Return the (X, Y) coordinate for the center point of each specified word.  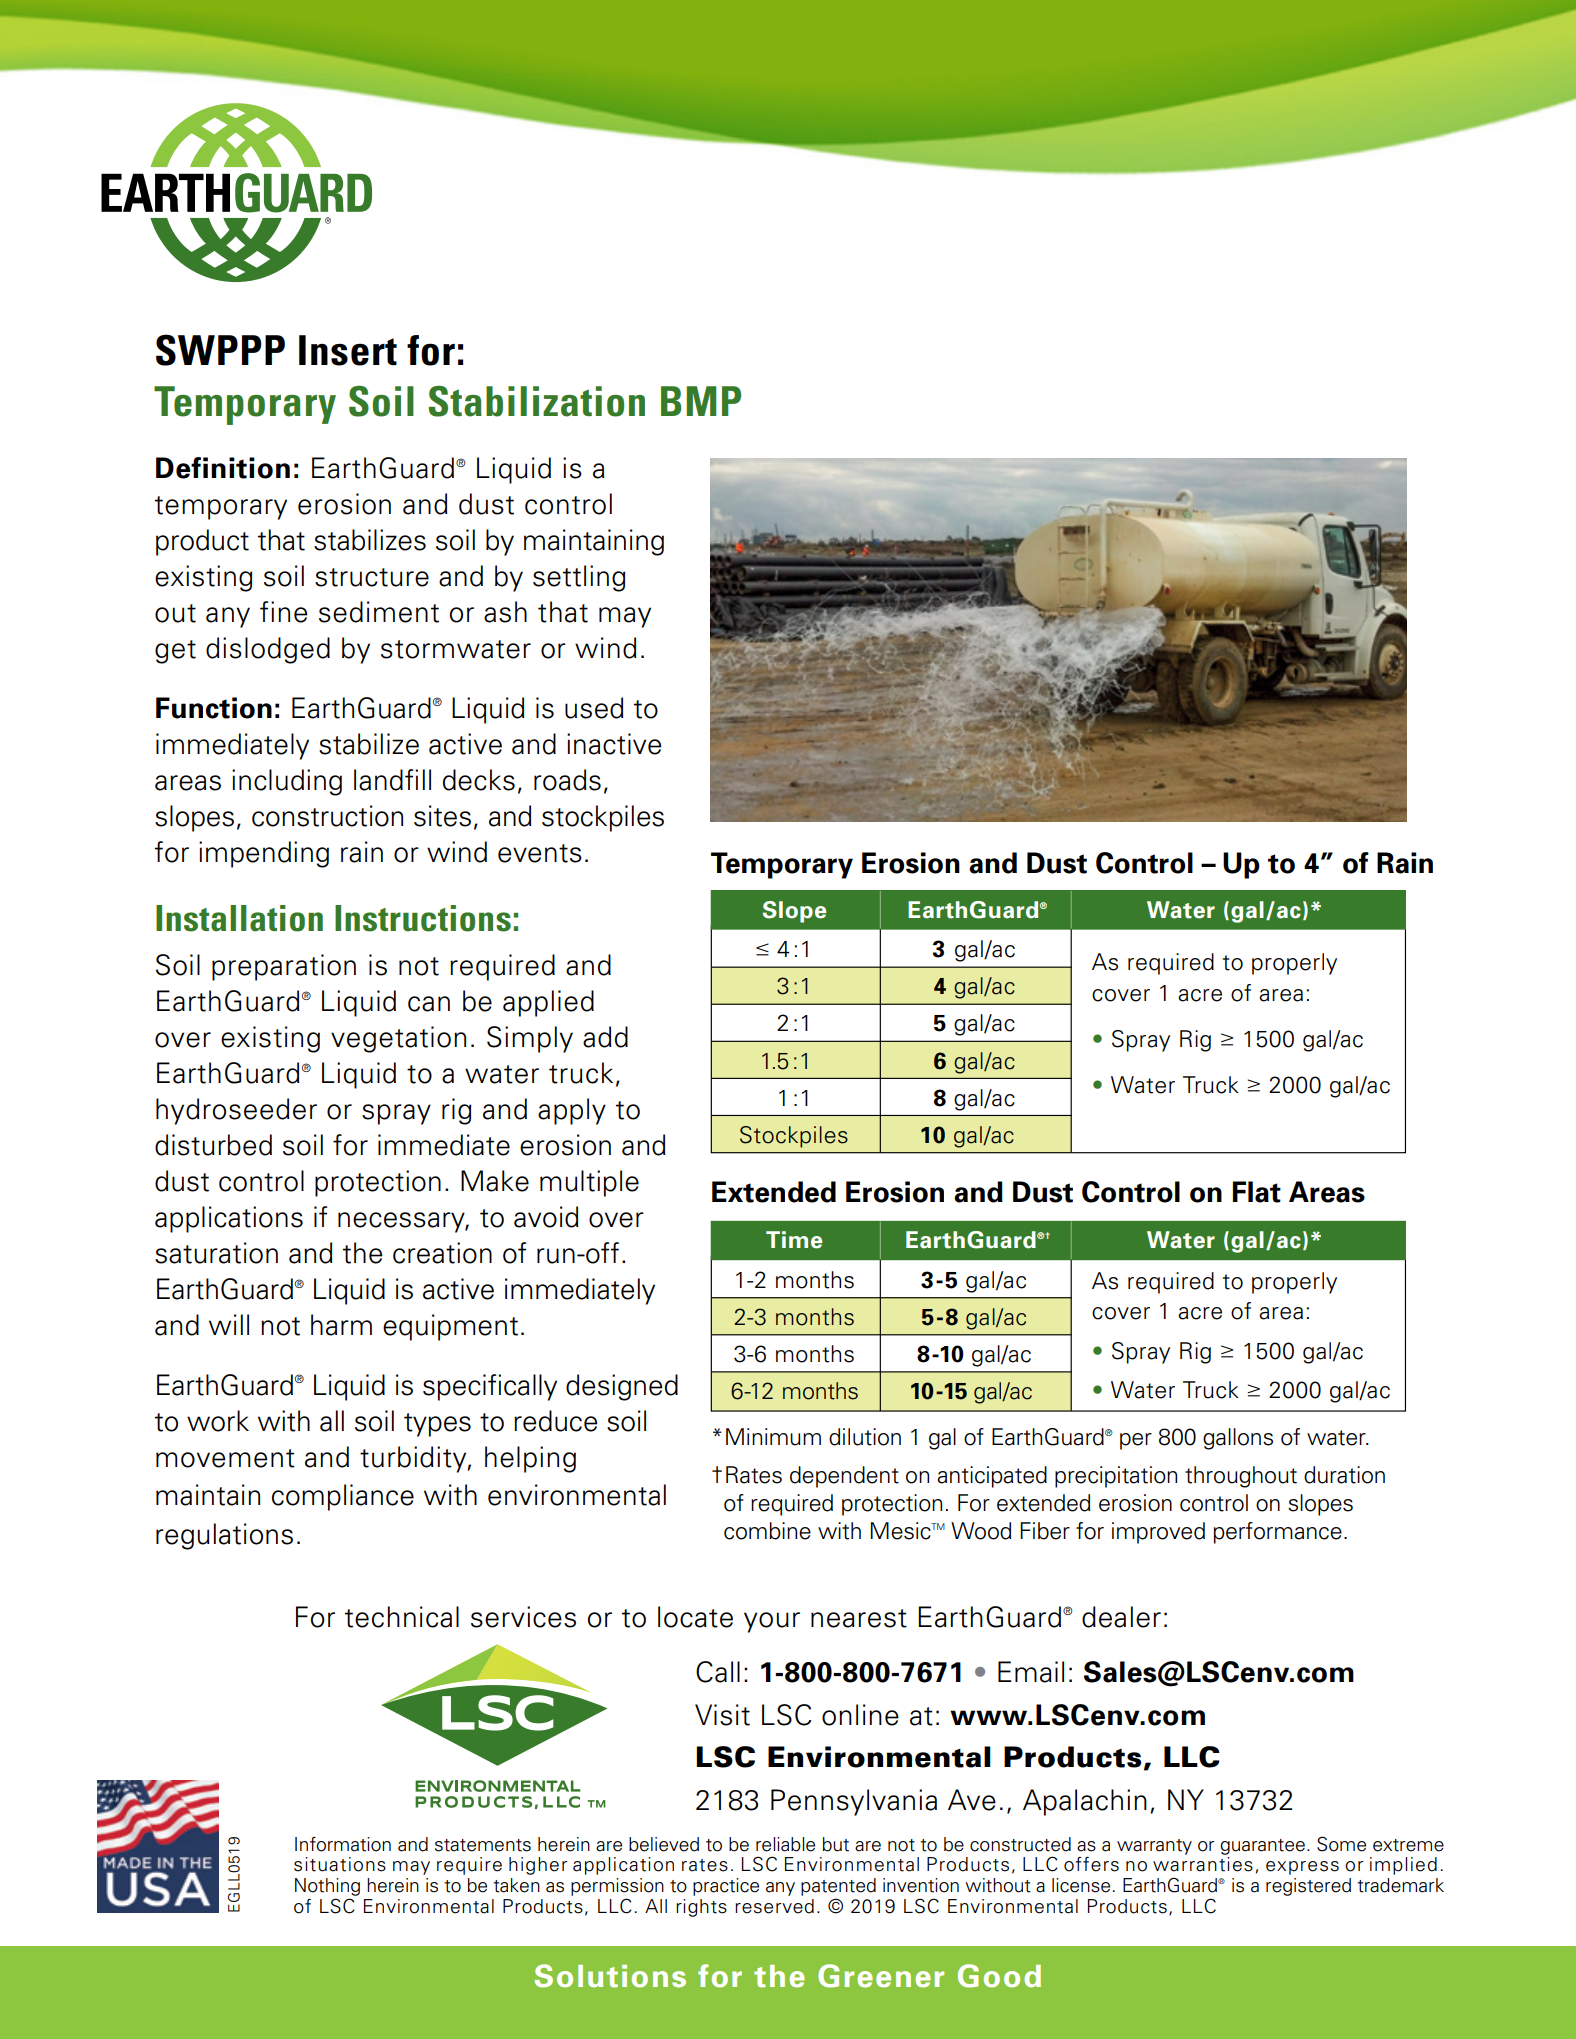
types (437, 1425)
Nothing (327, 1887)
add (605, 1037)
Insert (348, 350)
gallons (1238, 1439)
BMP (701, 401)
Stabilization (536, 401)
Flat (1257, 1192)
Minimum (773, 1437)
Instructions (423, 918)
